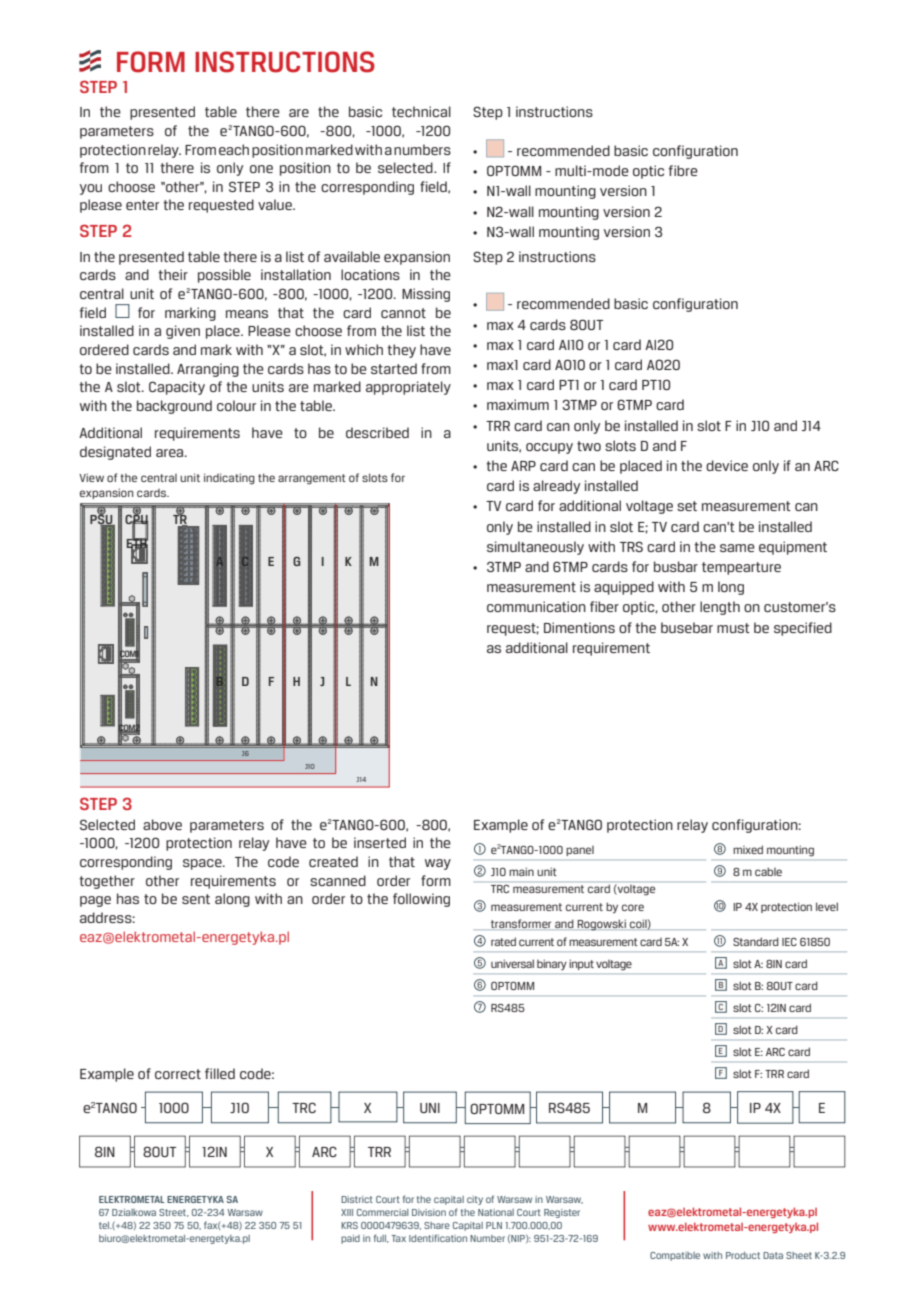 Image resolution: width=924 pixels, height=1308 pixels. I want to click on they, so click(401, 351).
